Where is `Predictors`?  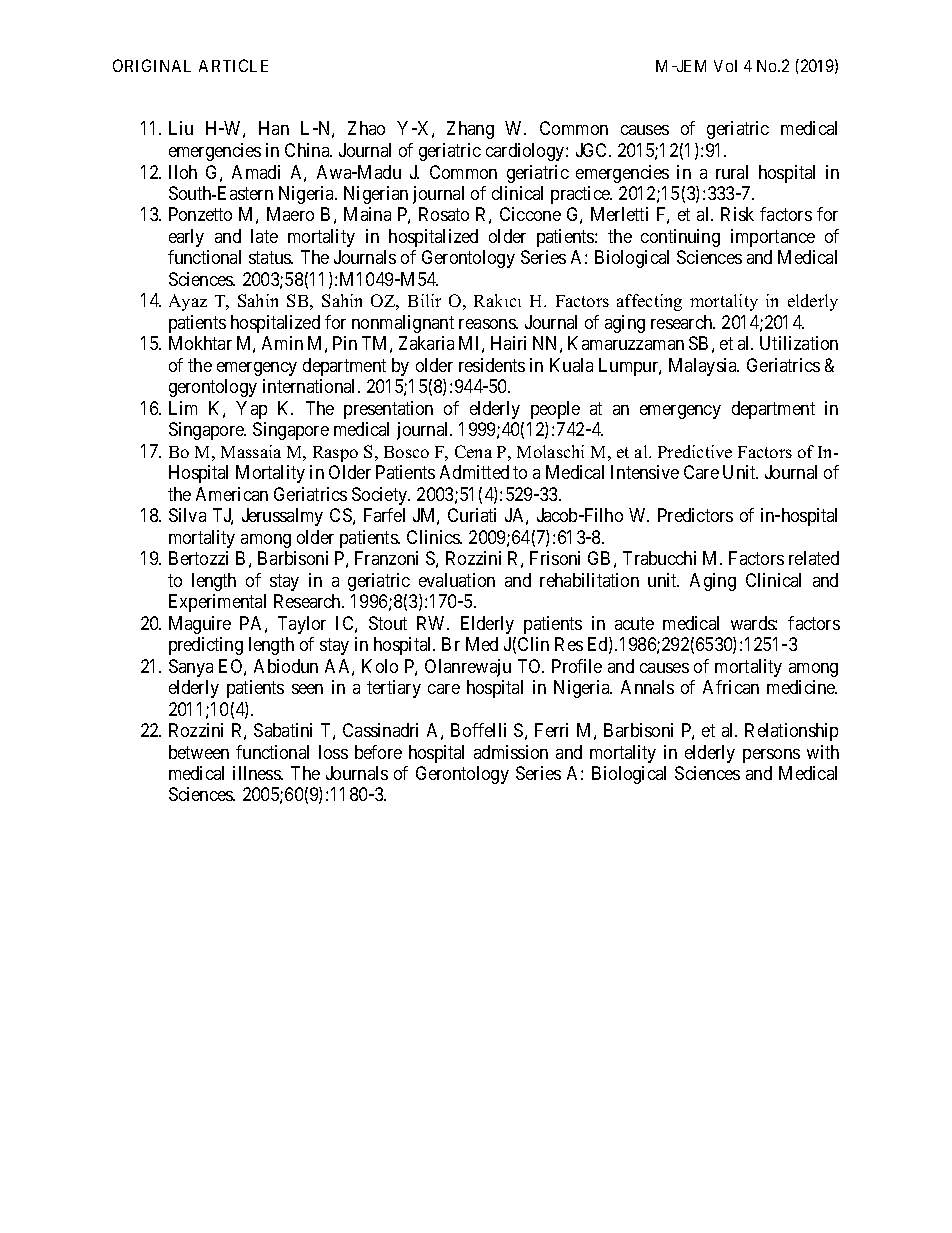 Predictors is located at coordinates (695, 515).
